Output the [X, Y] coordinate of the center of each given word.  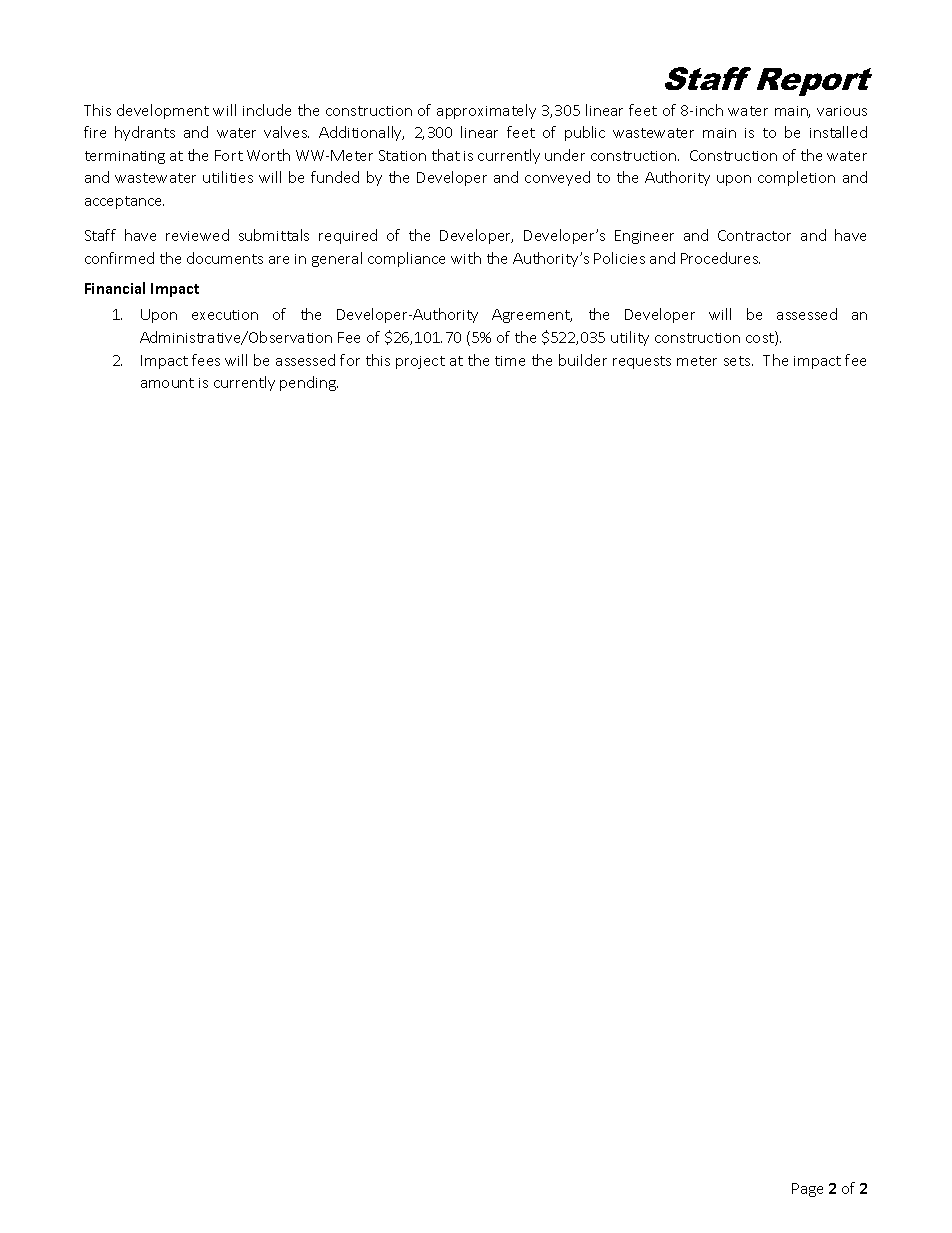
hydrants [145, 133]
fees [206, 360]
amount [167, 383]
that [446, 155]
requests [642, 362]
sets [738, 361]
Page [807, 1190]
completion [796, 178]
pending [309, 383]
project [420, 362]
